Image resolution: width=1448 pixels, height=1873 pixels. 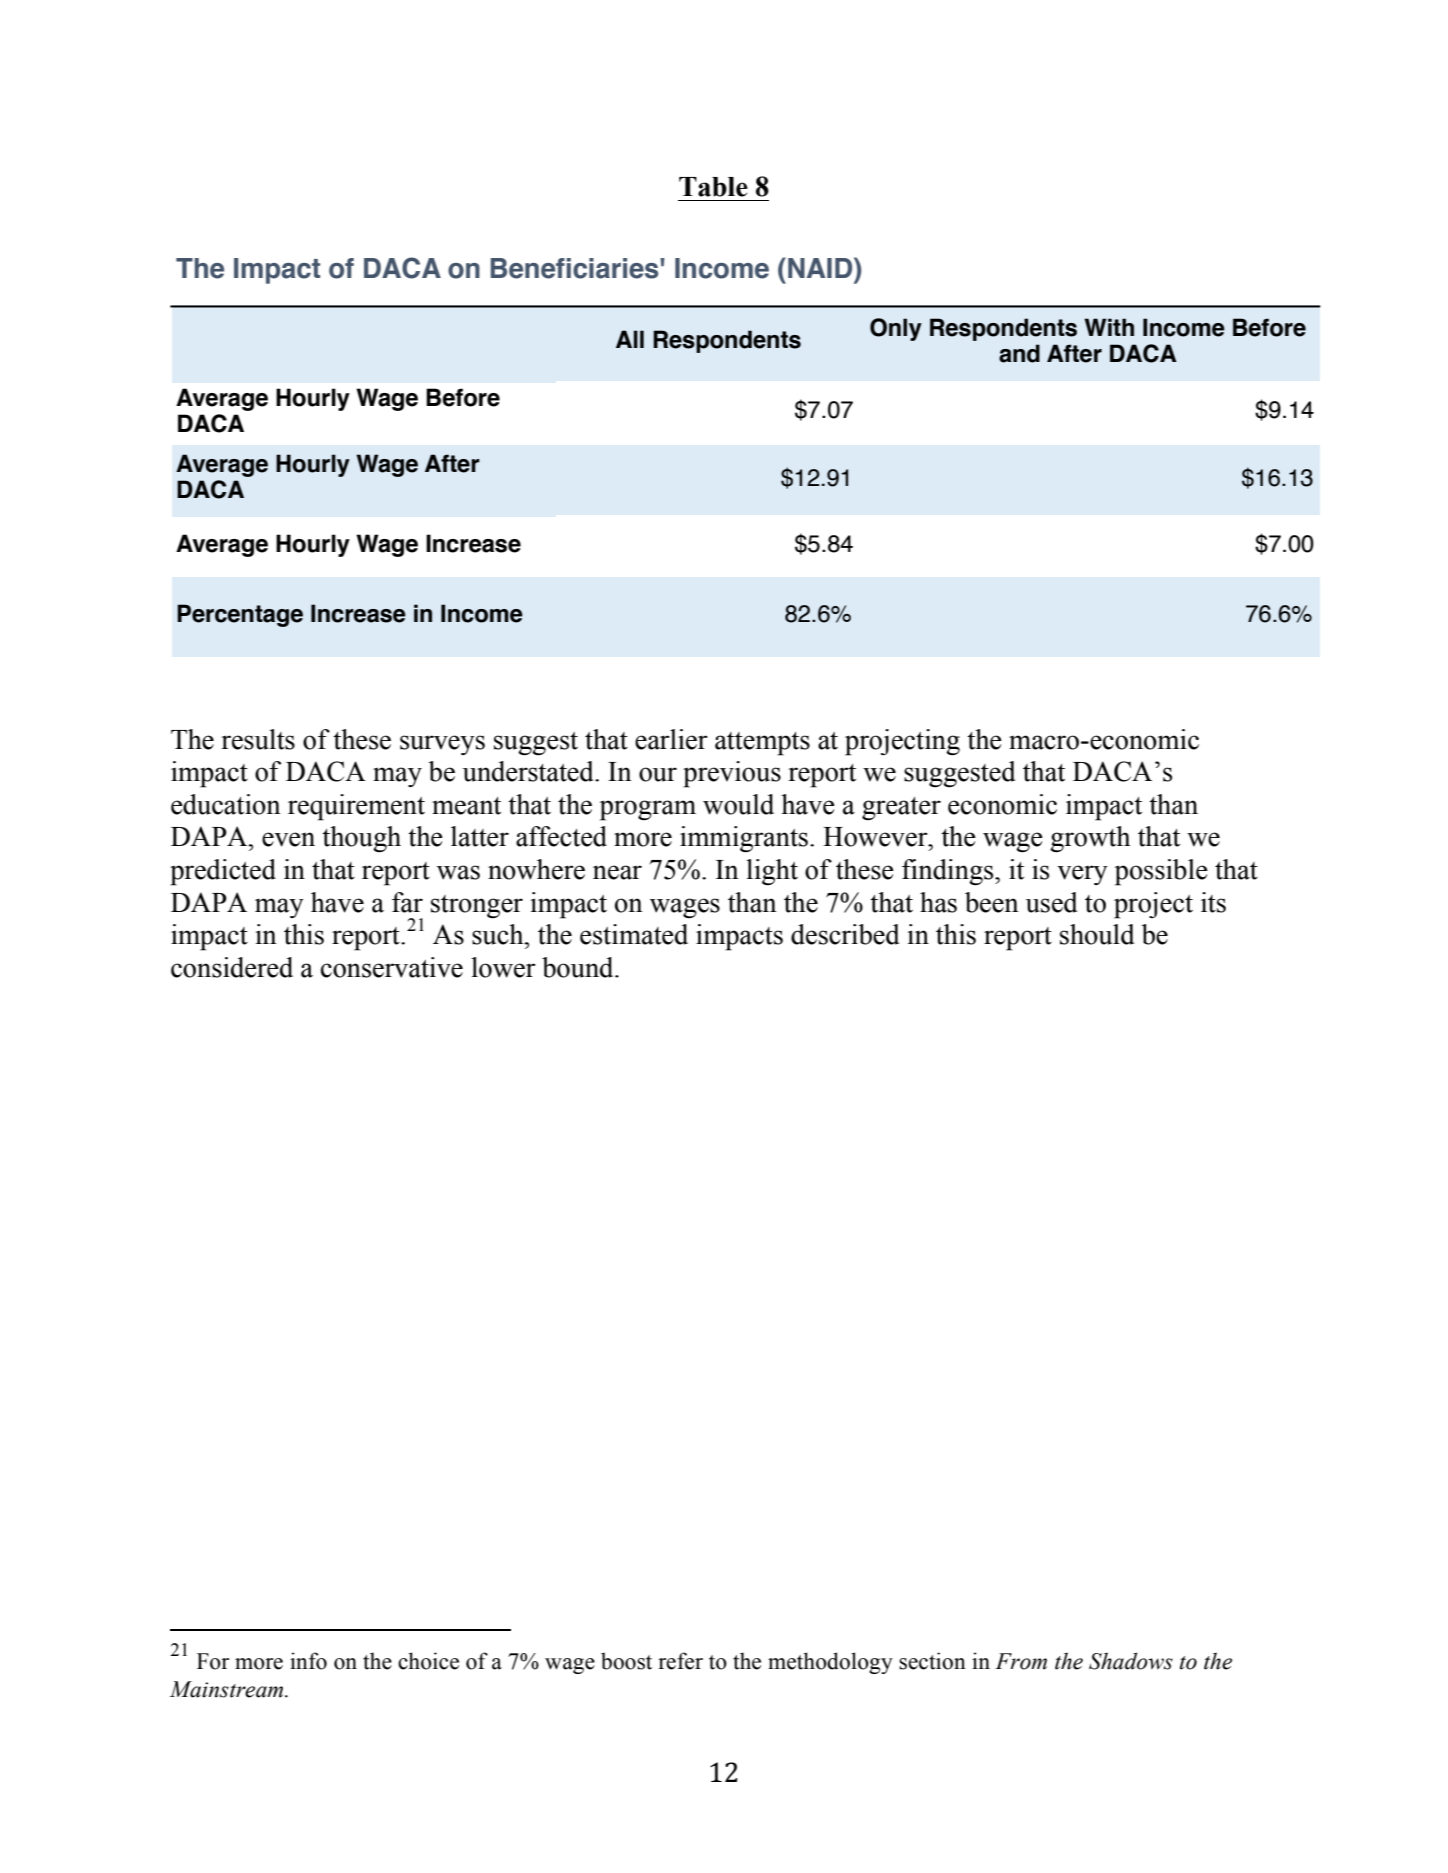 I want to click on bound, so click(x=579, y=967).
